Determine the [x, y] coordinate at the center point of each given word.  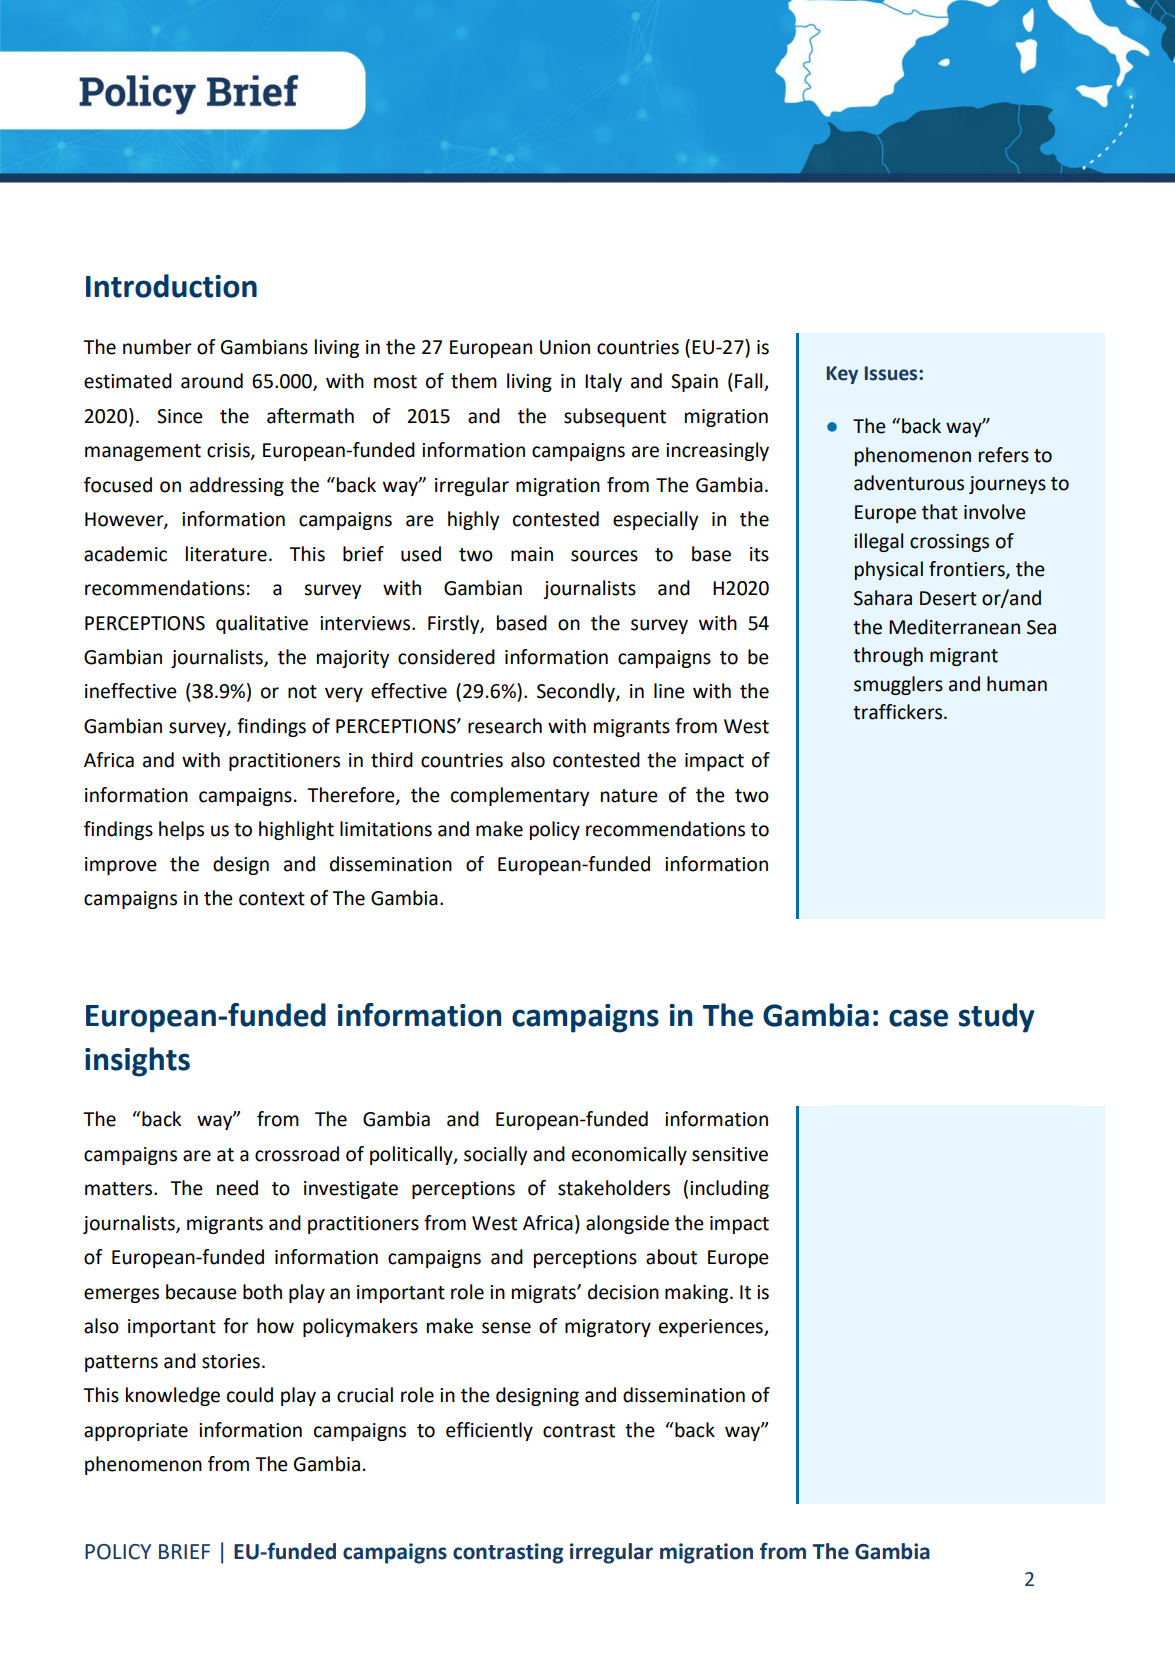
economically [629, 1155]
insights [137, 1062]
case [918, 1018]
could [250, 1395]
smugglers [898, 685]
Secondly [577, 692]
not [302, 692]
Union [565, 347]
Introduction [171, 286]
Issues [892, 373]
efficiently [489, 1431]
